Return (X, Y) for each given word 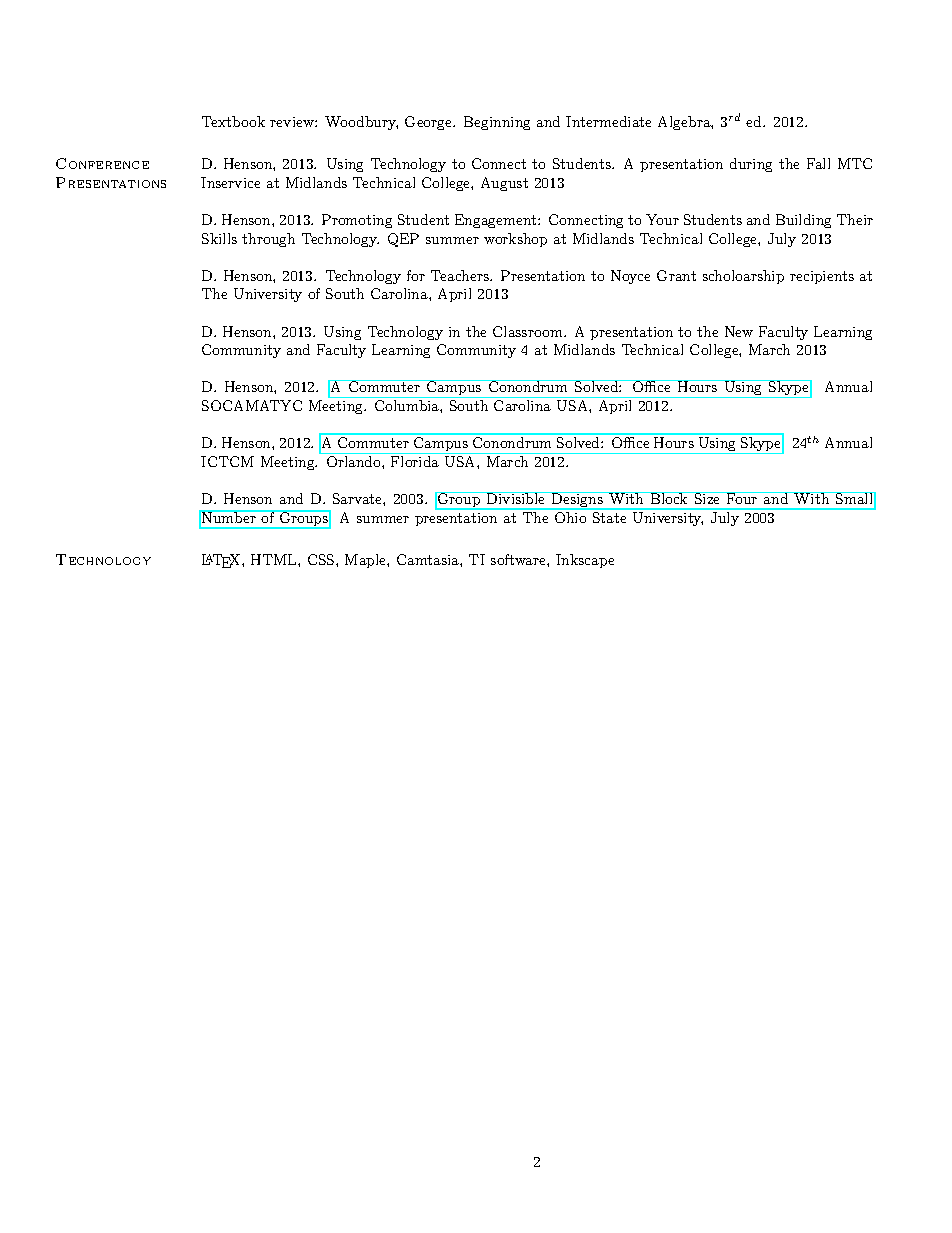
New (739, 331)
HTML (275, 559)
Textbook (233, 121)
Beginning (497, 123)
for (416, 275)
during (751, 165)
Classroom (529, 331)
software (519, 559)
